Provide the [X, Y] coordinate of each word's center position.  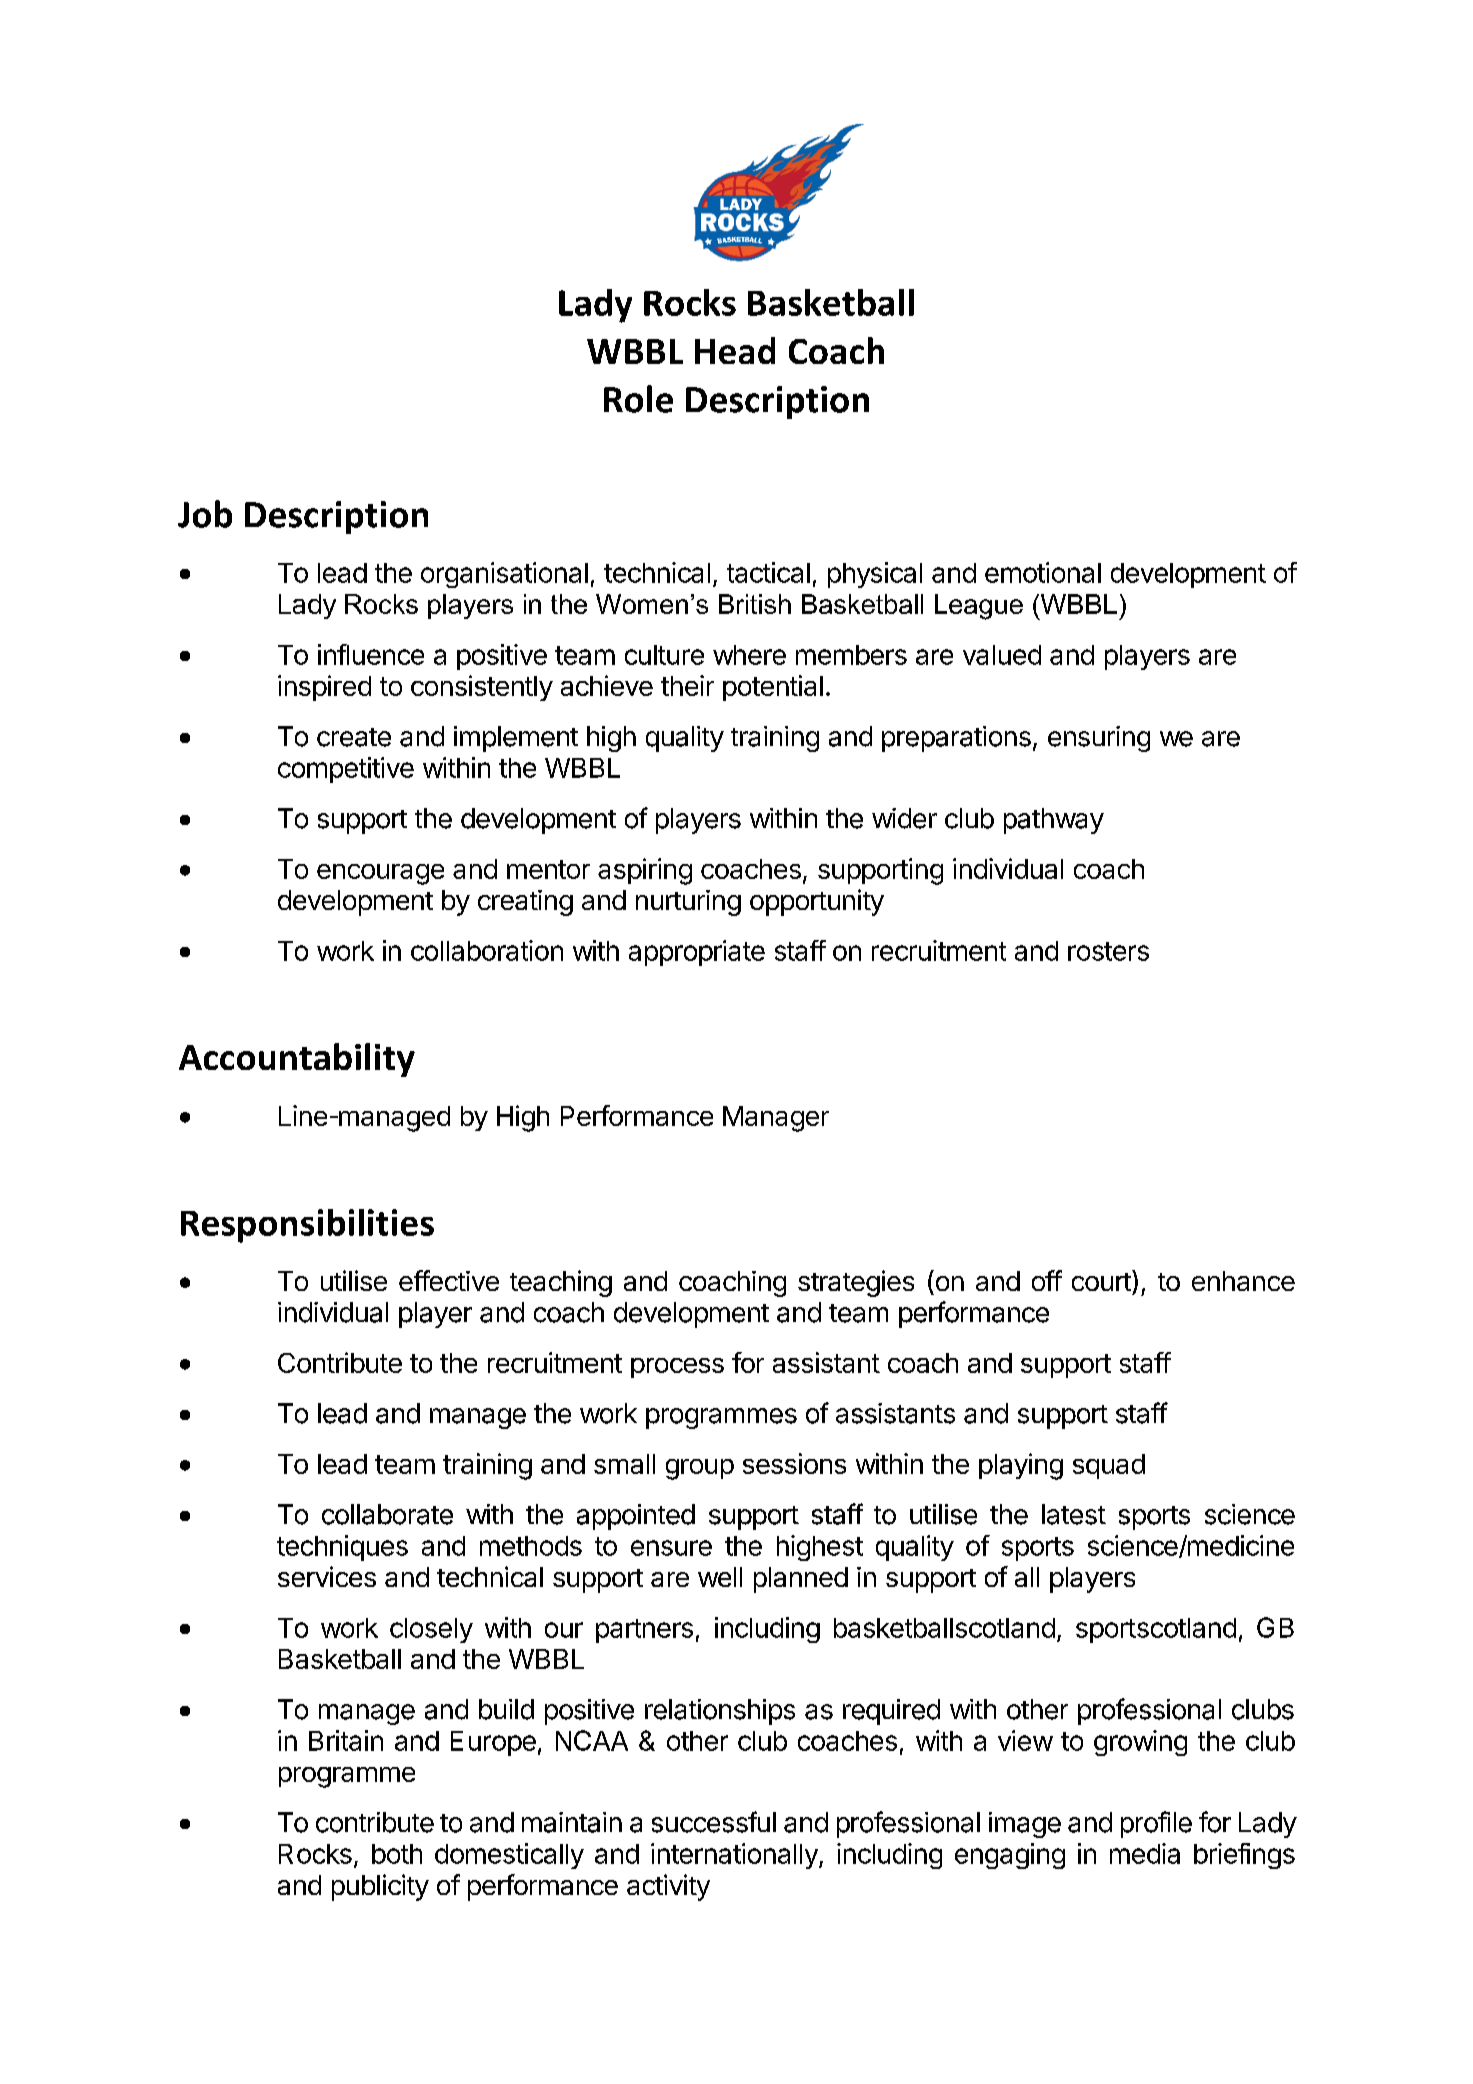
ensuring [1099, 739]
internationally [734, 1856]
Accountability [297, 1060]
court [1102, 1280]
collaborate [387, 1514]
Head [735, 350]
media [1145, 1853]
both [397, 1854]
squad [1109, 1466]
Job [205, 514]
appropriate [697, 953]
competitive [346, 770]
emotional [1043, 572]
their [687, 685]
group [700, 1469]
